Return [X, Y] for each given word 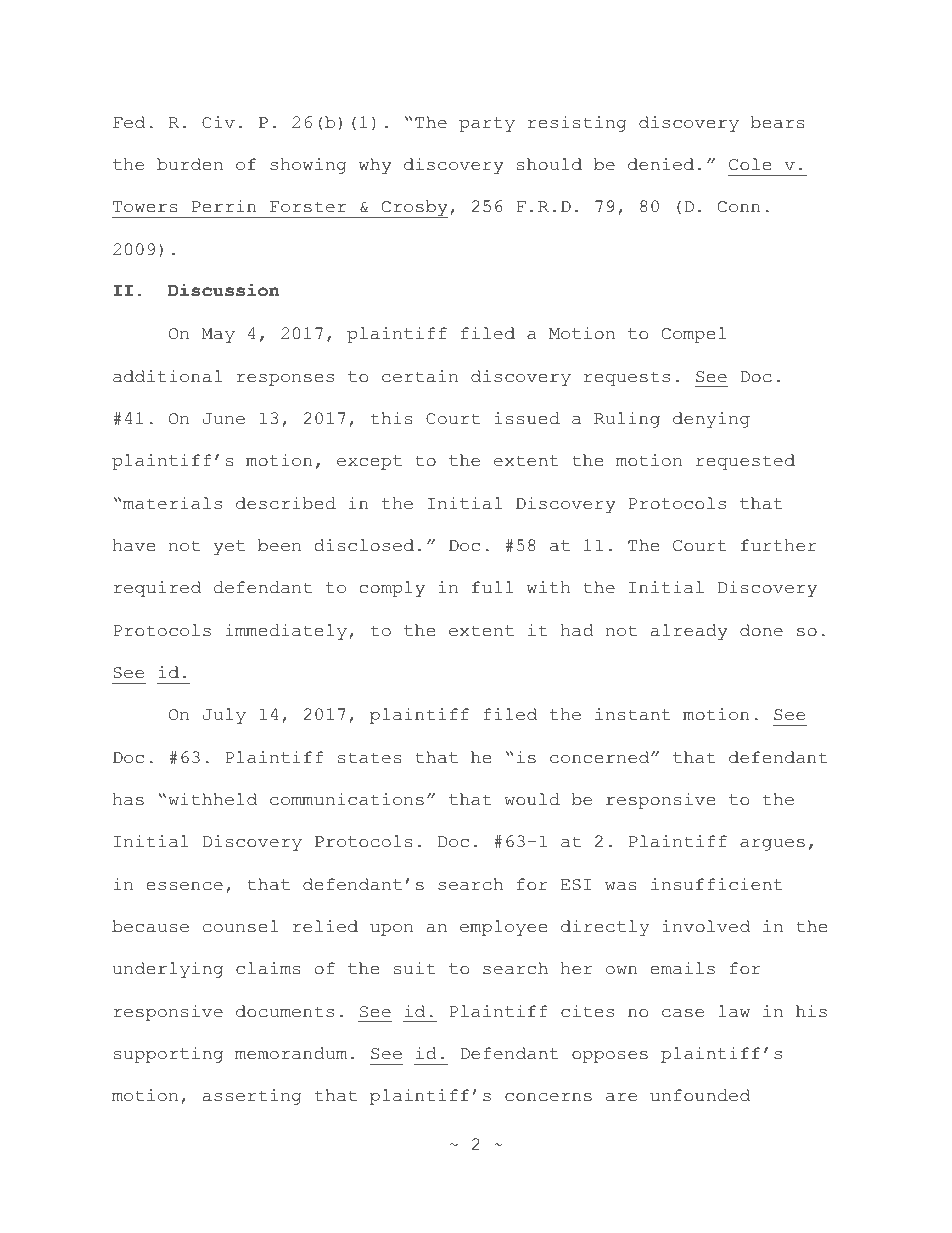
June [224, 419]
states [370, 758]
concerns [548, 1097]
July [224, 716]
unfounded [700, 1095]
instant [633, 714]
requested [745, 462]
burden [190, 164]
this [392, 418]
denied [661, 164]
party [487, 124]
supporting [168, 1055]
